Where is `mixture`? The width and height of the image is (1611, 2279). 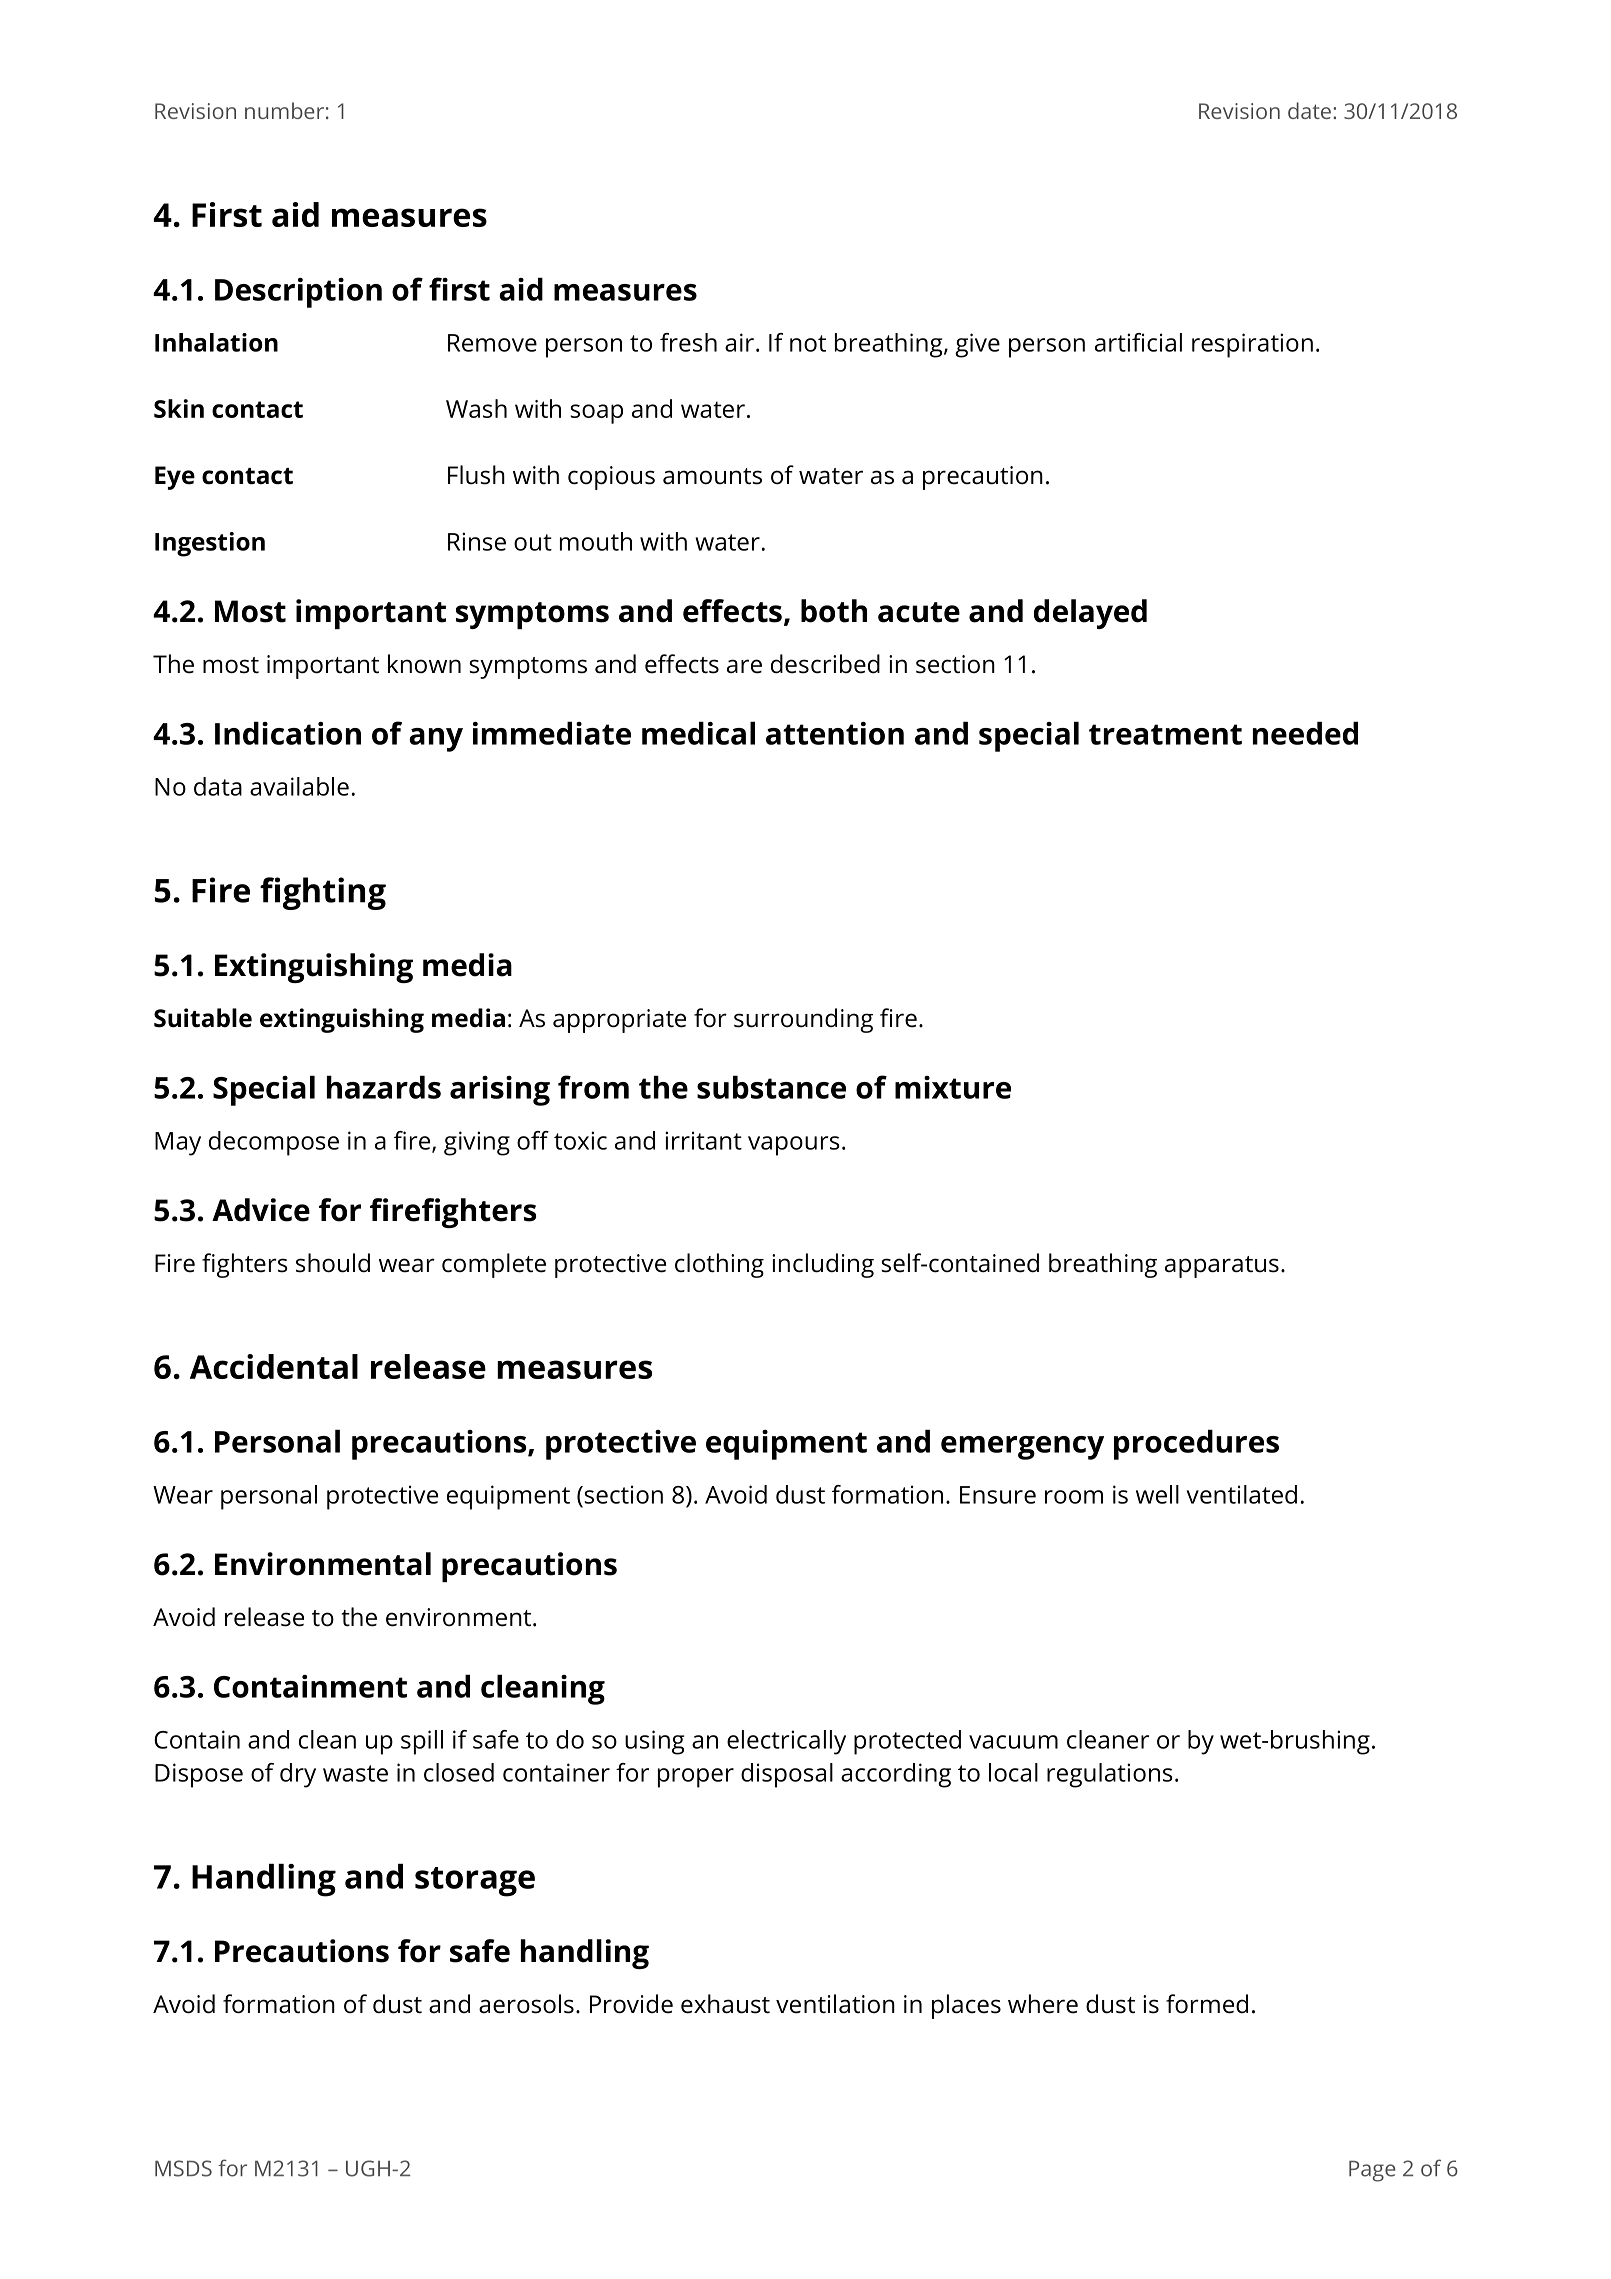
mixture is located at coordinates (953, 1087).
